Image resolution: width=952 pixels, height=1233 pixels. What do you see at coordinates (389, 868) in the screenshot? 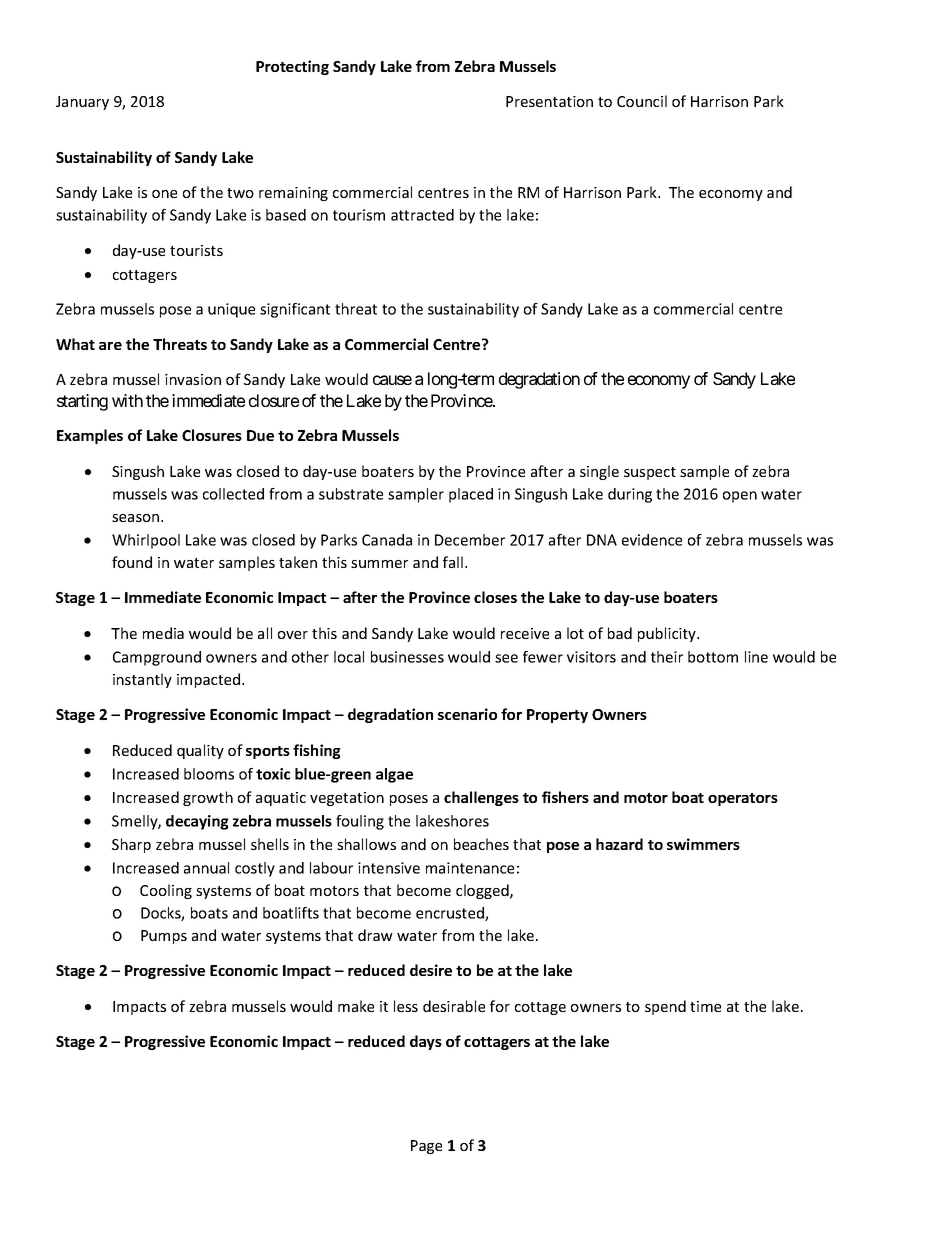
I see `intensive` at bounding box center [389, 868].
